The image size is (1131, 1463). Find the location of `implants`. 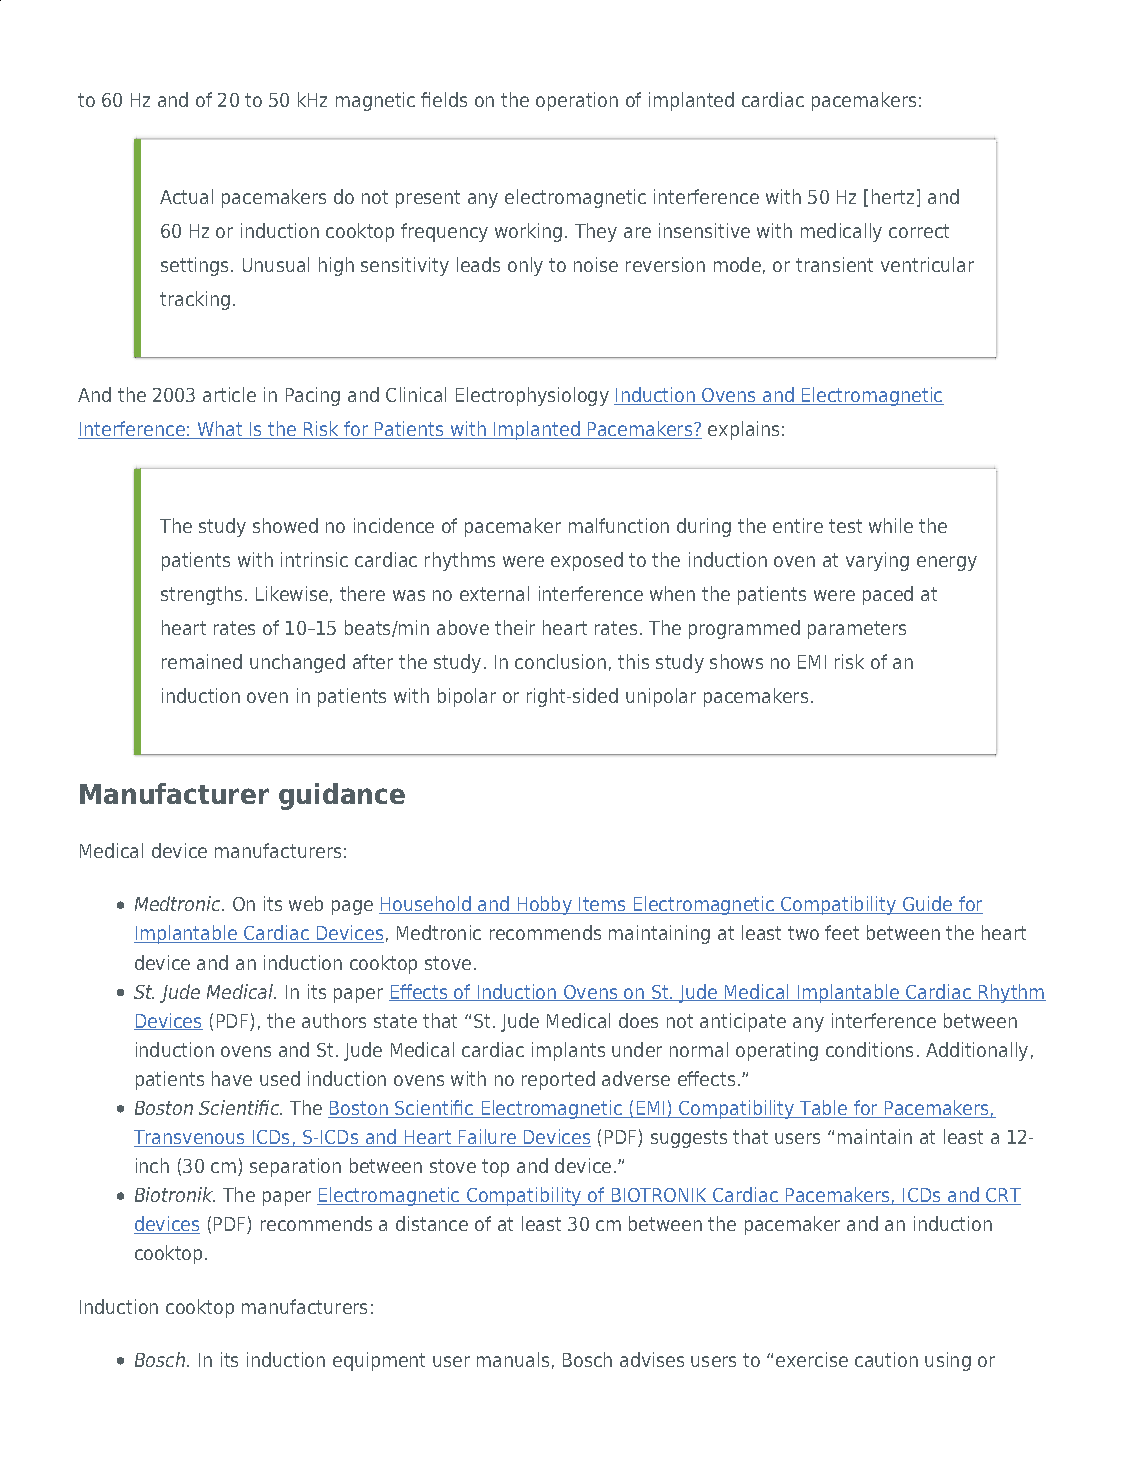

implants is located at coordinates (568, 1051).
